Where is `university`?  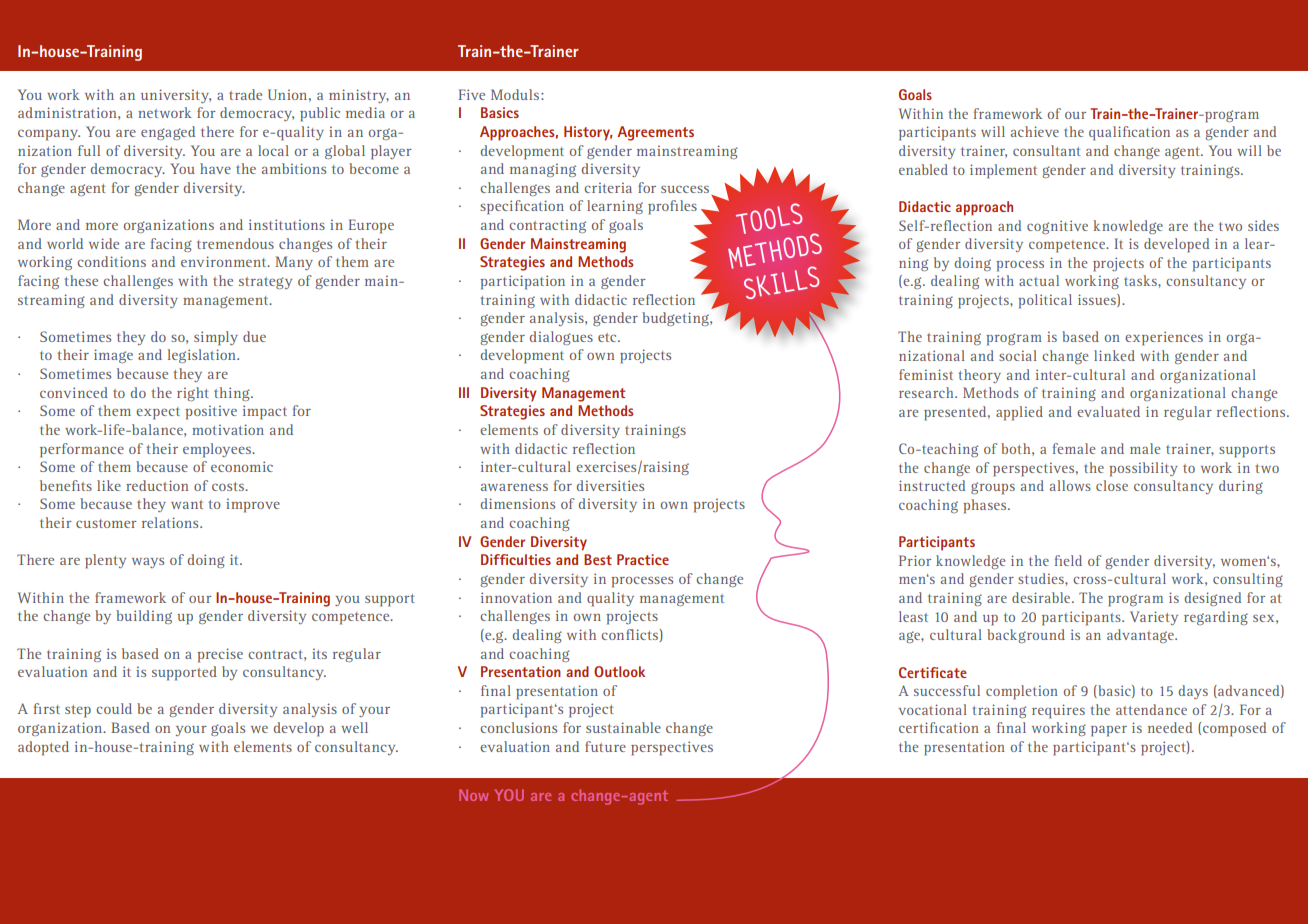
university is located at coordinates (176, 96).
